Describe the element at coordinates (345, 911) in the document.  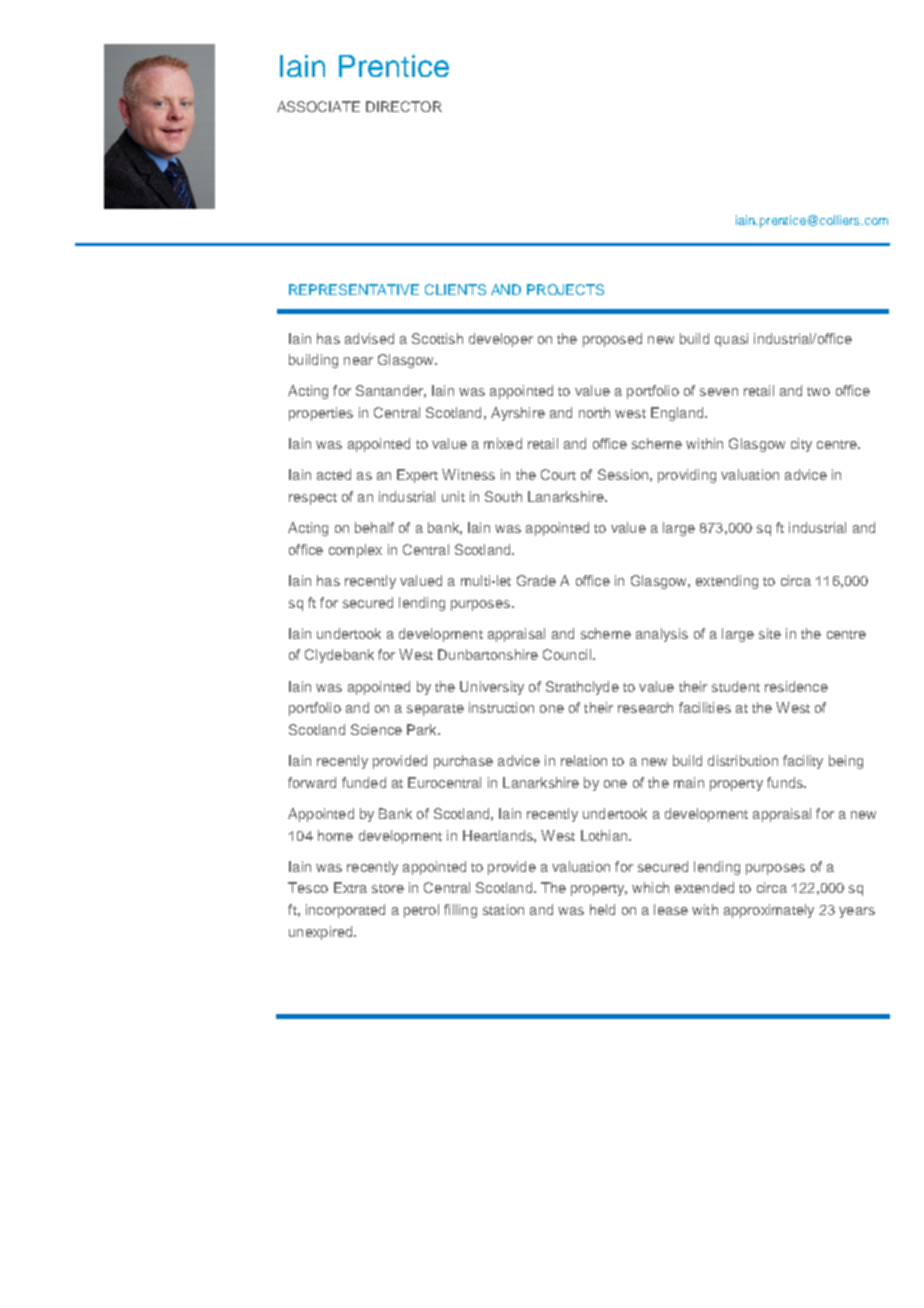
I see `incorporated` at that location.
